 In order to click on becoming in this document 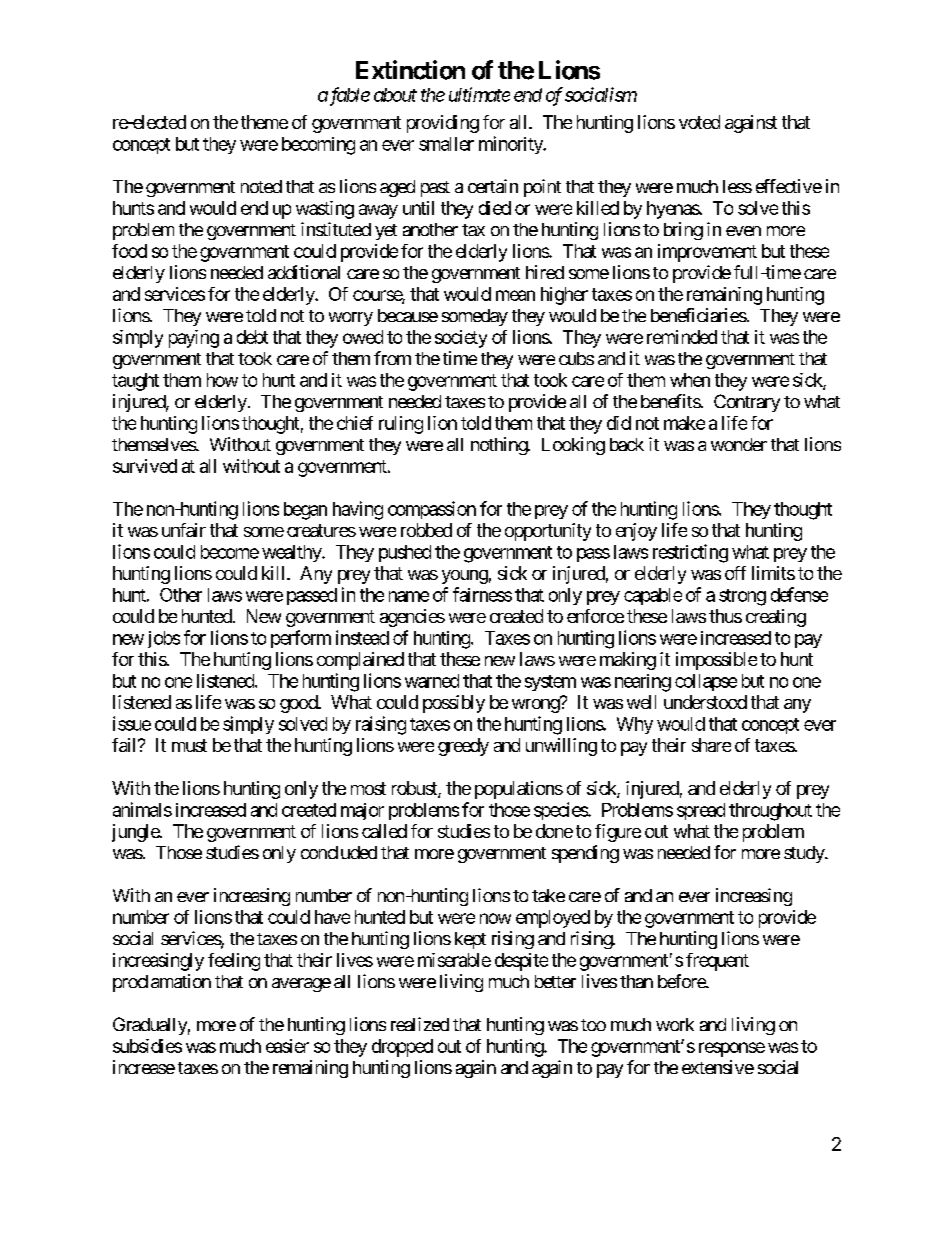, I will do `click(318, 146)`.
